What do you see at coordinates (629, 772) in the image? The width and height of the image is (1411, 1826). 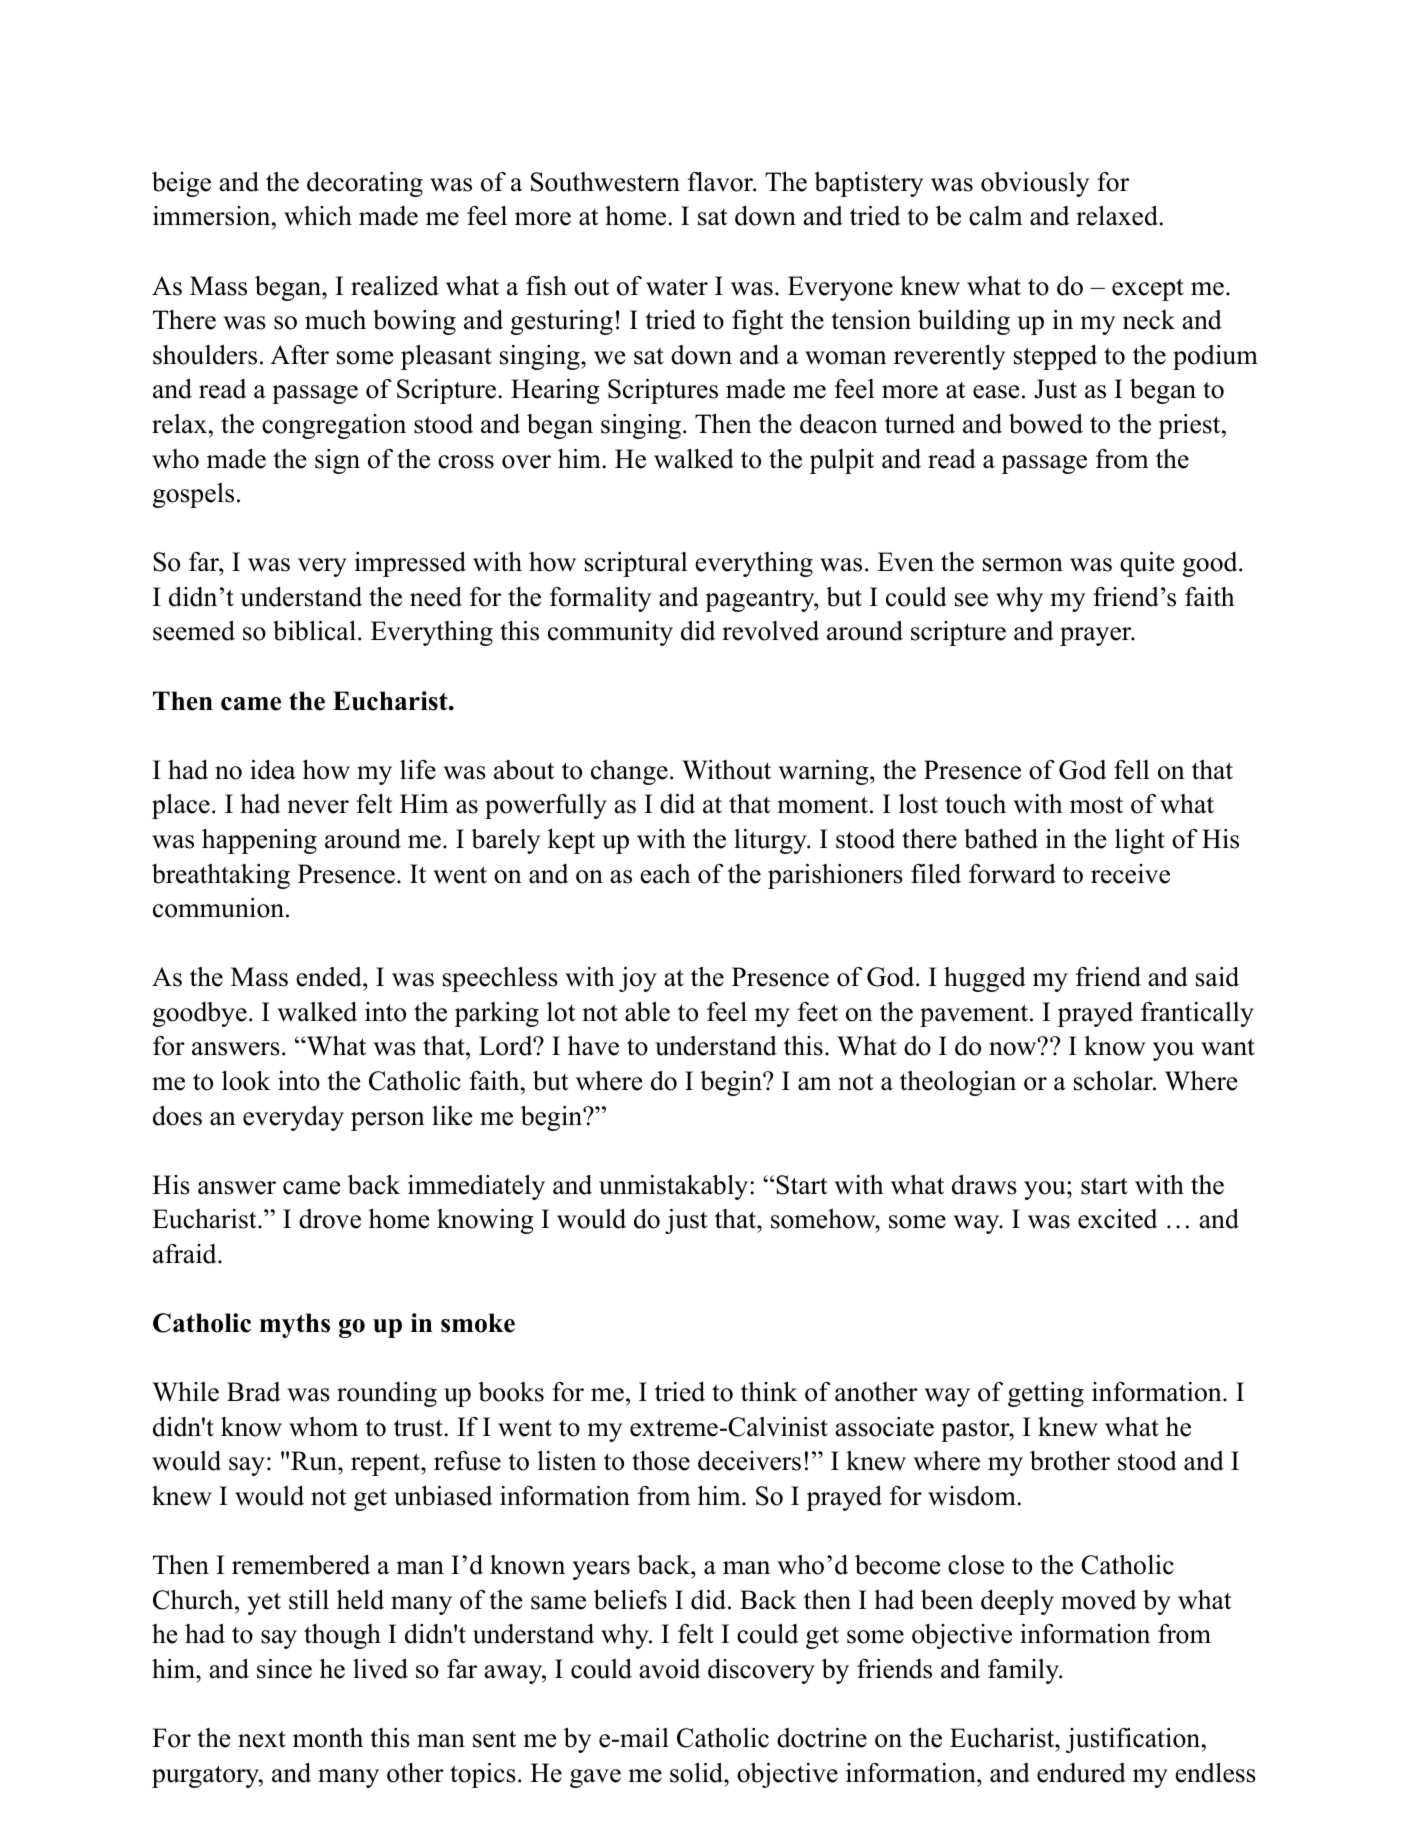 I see `change` at bounding box center [629, 772].
